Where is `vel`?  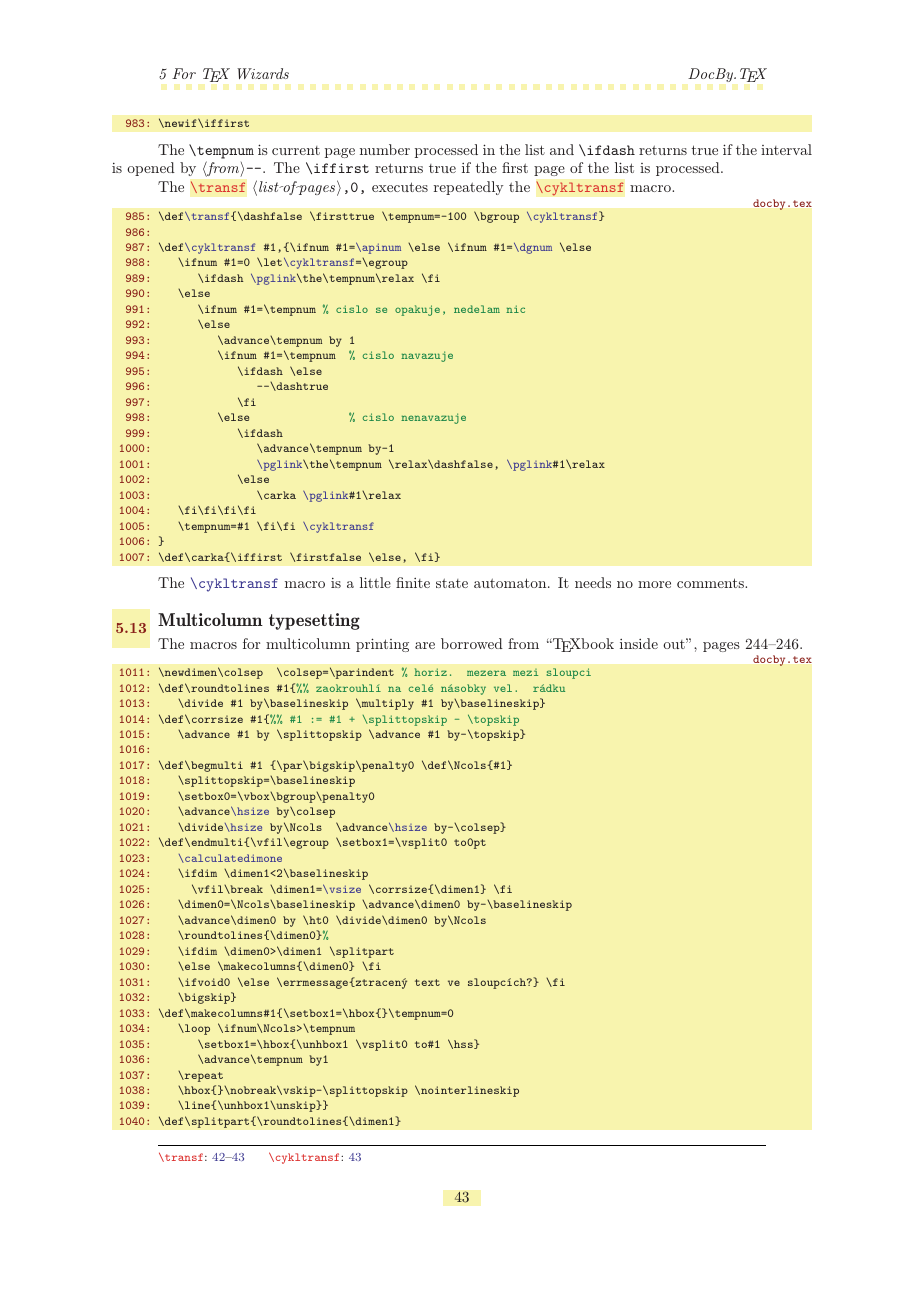 vel is located at coordinates (503, 688).
